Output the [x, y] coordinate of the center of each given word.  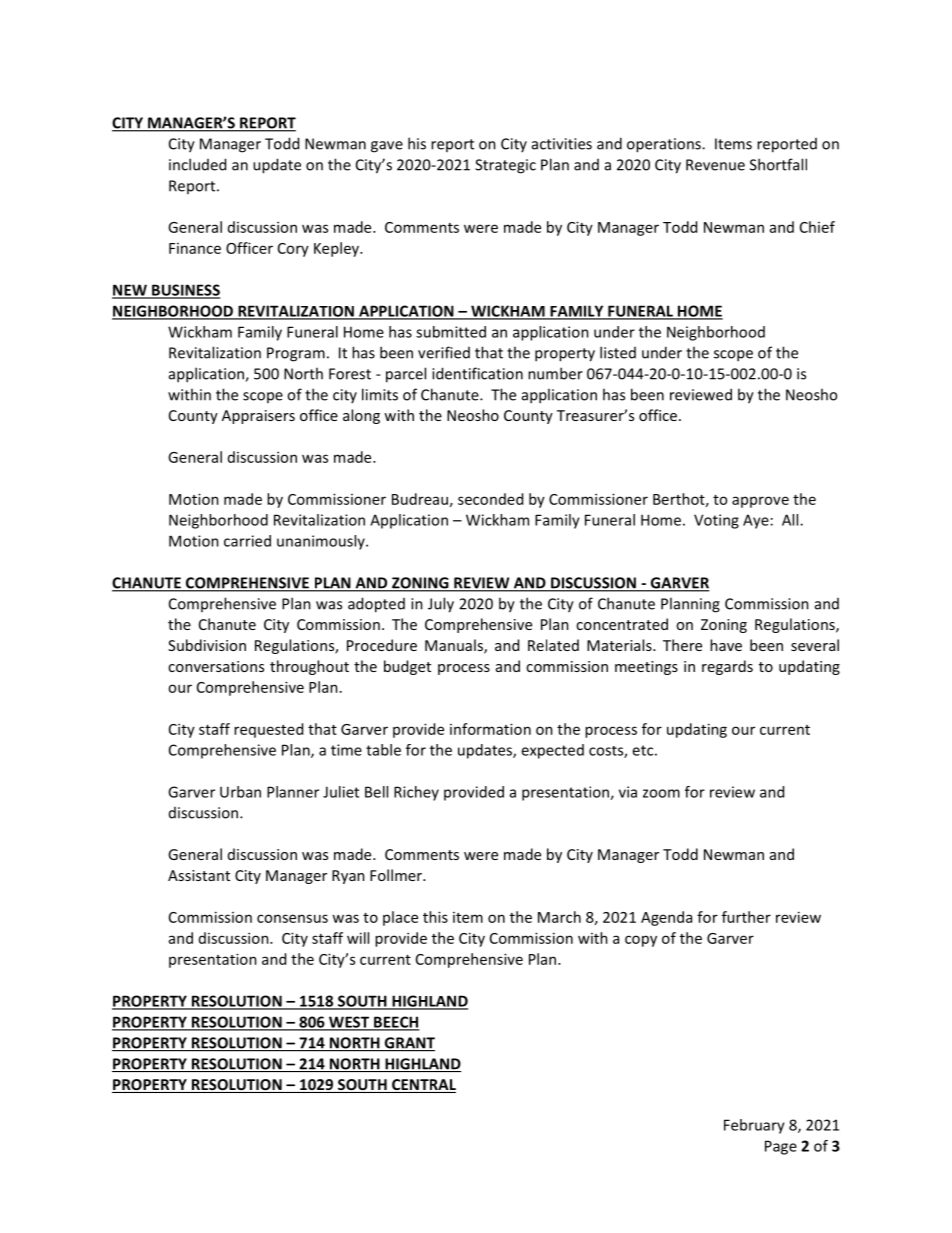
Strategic [505, 166]
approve [760, 502]
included [197, 164]
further [746, 917]
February [754, 1126]
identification [477, 373]
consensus [292, 918]
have [726, 645]
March [559, 917]
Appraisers [258, 417]
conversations [216, 666]
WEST [349, 1023]
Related [553, 645]
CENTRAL [423, 1086]
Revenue [715, 165]
